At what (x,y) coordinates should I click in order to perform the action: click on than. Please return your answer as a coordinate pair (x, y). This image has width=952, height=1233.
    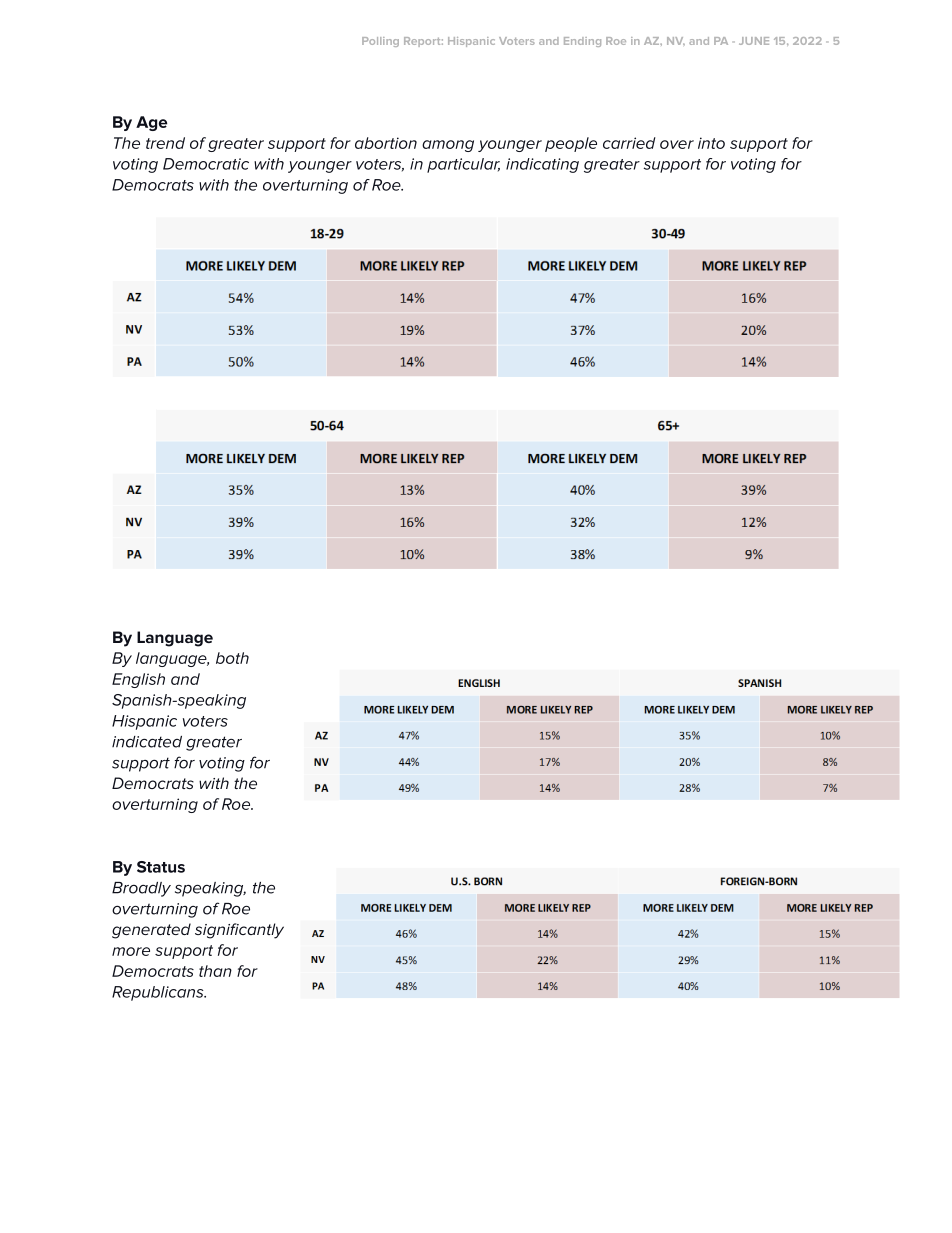
    Looking at the image, I should click on (215, 971).
